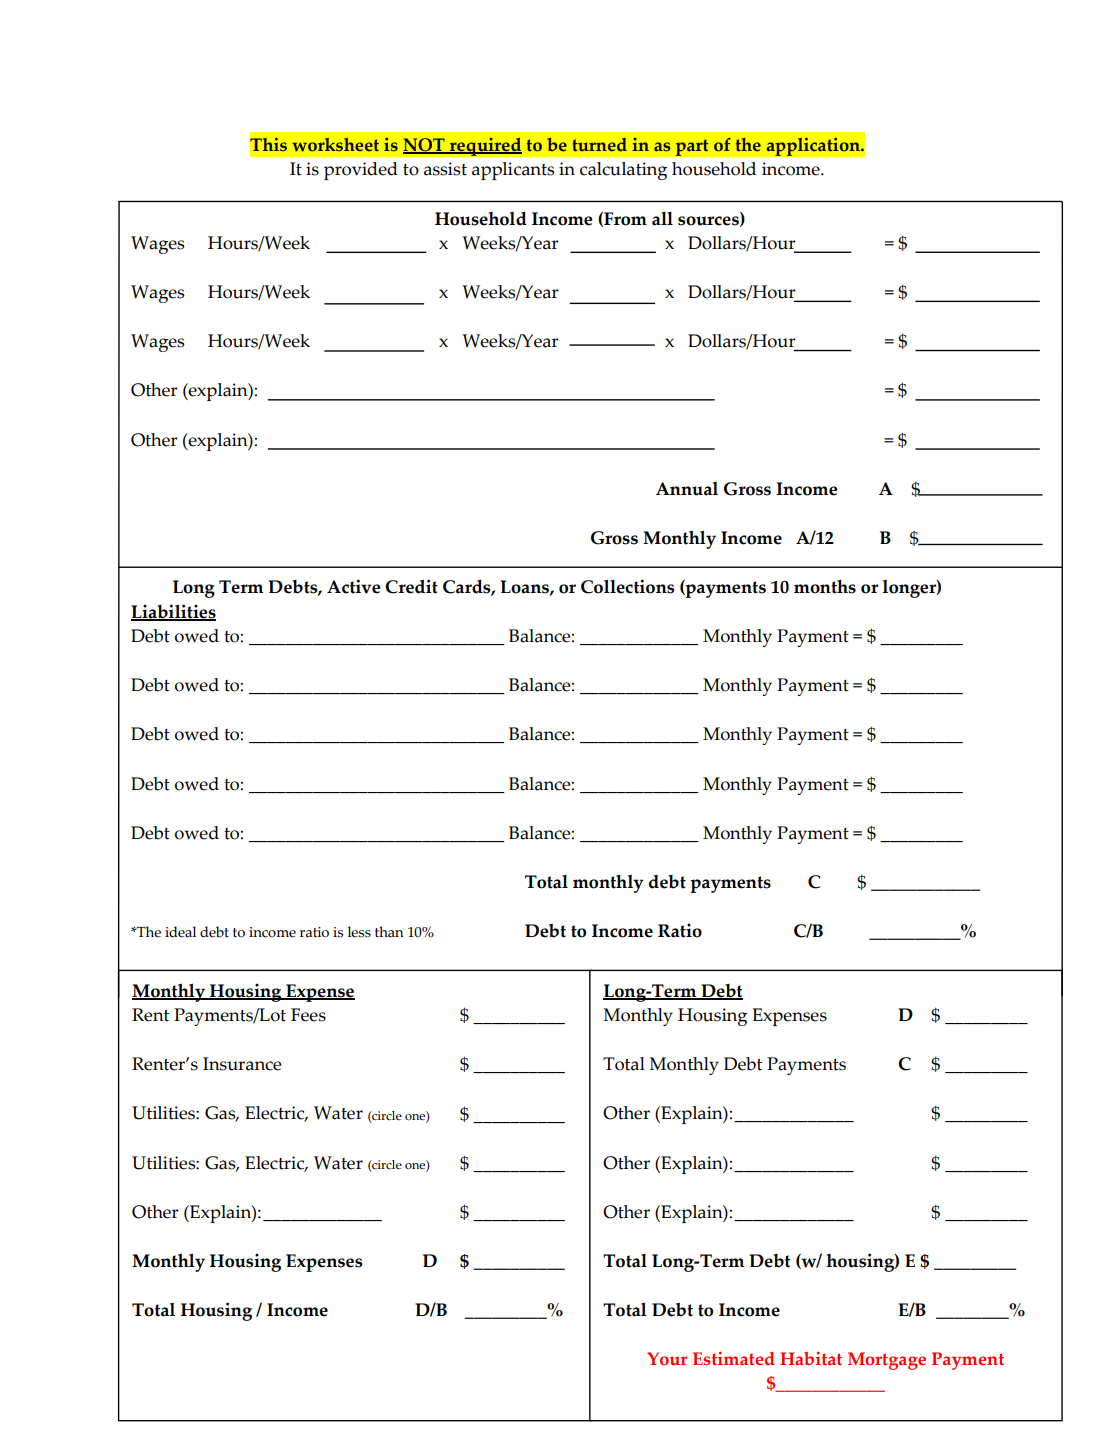 This document has width=1115, height=1442. What do you see at coordinates (513, 171) in the document?
I see `applicants` at bounding box center [513, 171].
